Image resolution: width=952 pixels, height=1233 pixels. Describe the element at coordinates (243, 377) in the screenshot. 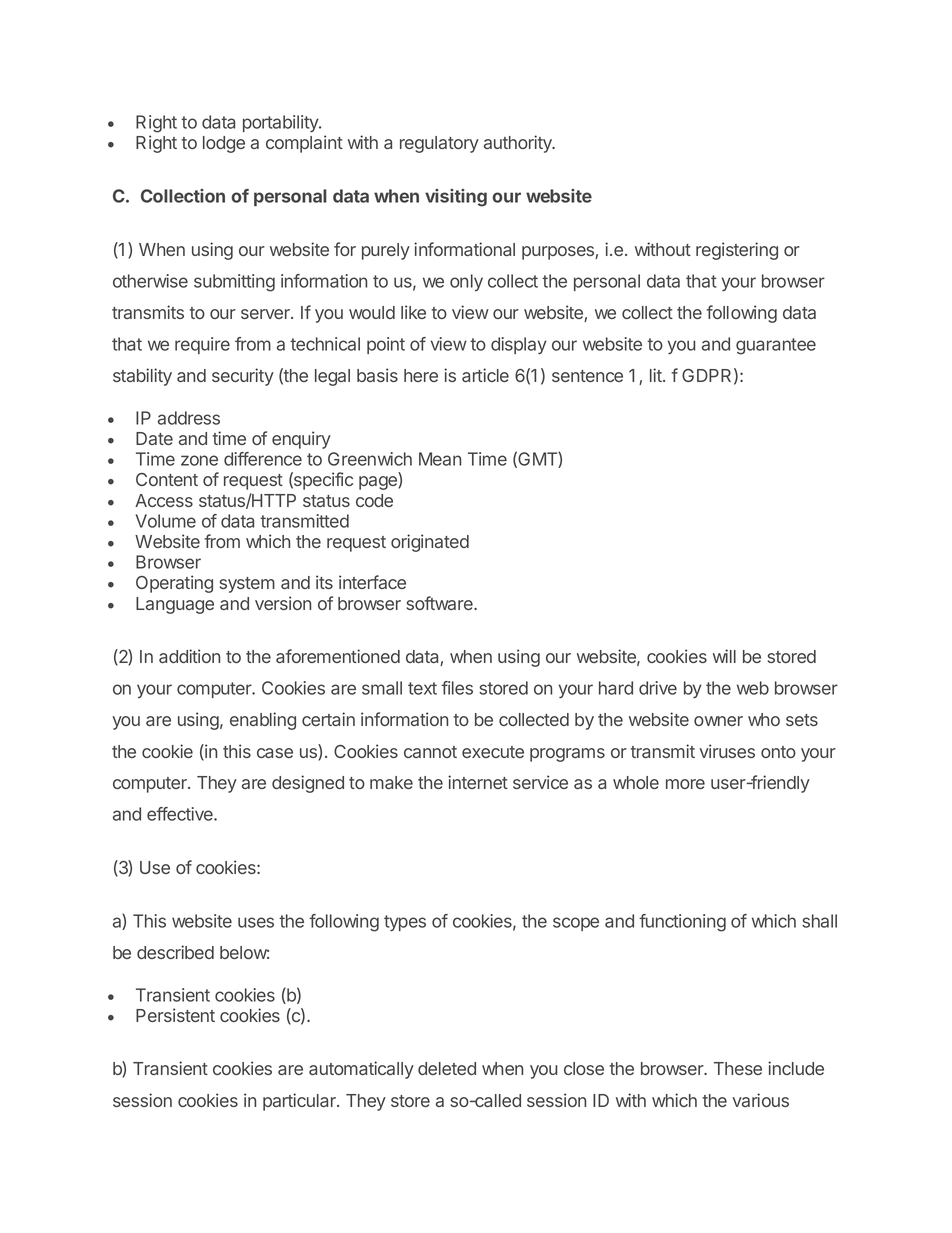

I see `security` at that location.
